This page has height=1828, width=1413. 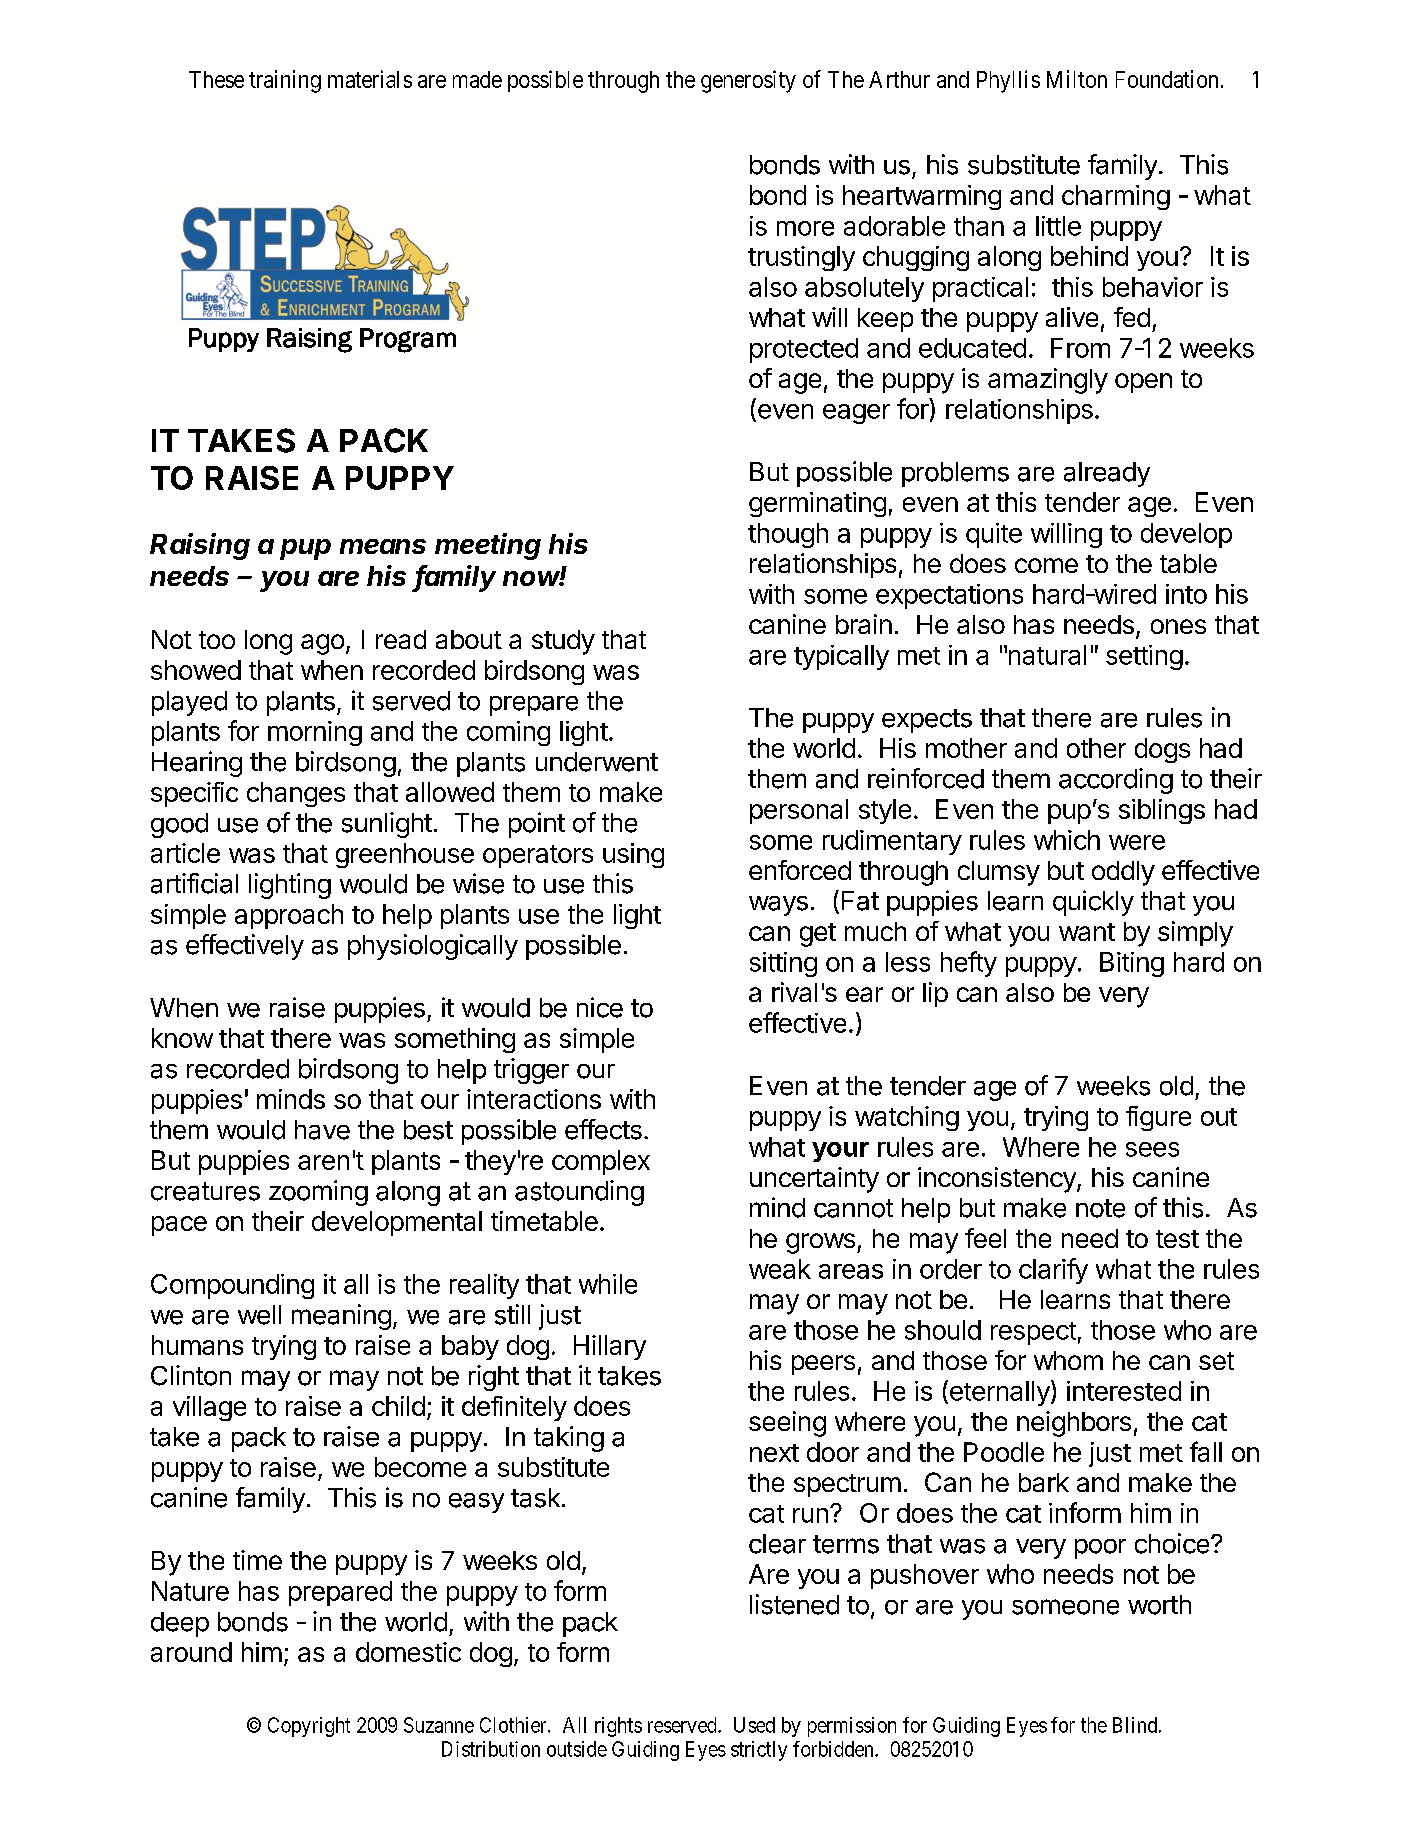 I want to click on generosity, so click(x=748, y=81).
